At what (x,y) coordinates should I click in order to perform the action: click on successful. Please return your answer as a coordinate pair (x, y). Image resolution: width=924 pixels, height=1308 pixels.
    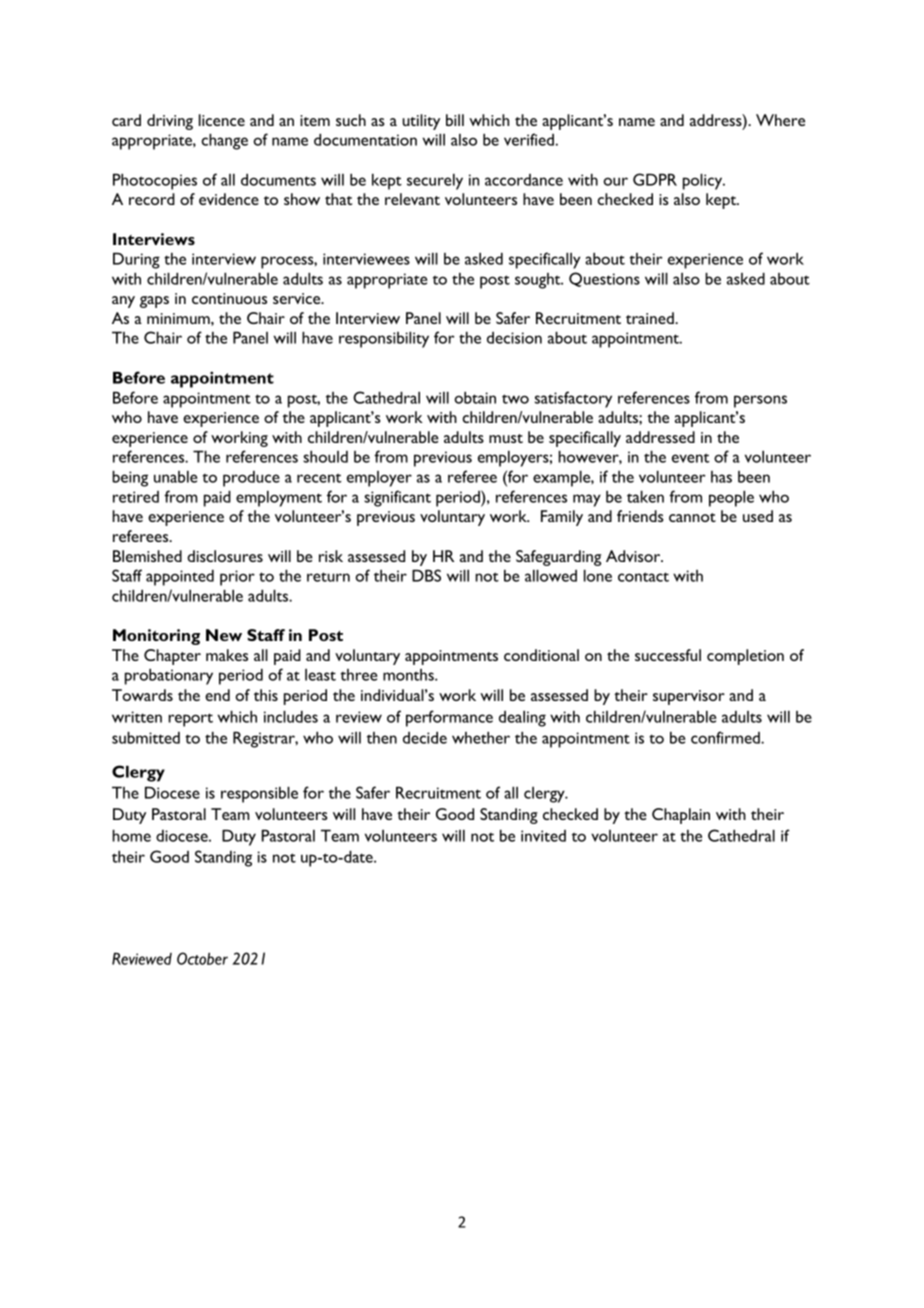
    Looking at the image, I should click on (668, 655).
